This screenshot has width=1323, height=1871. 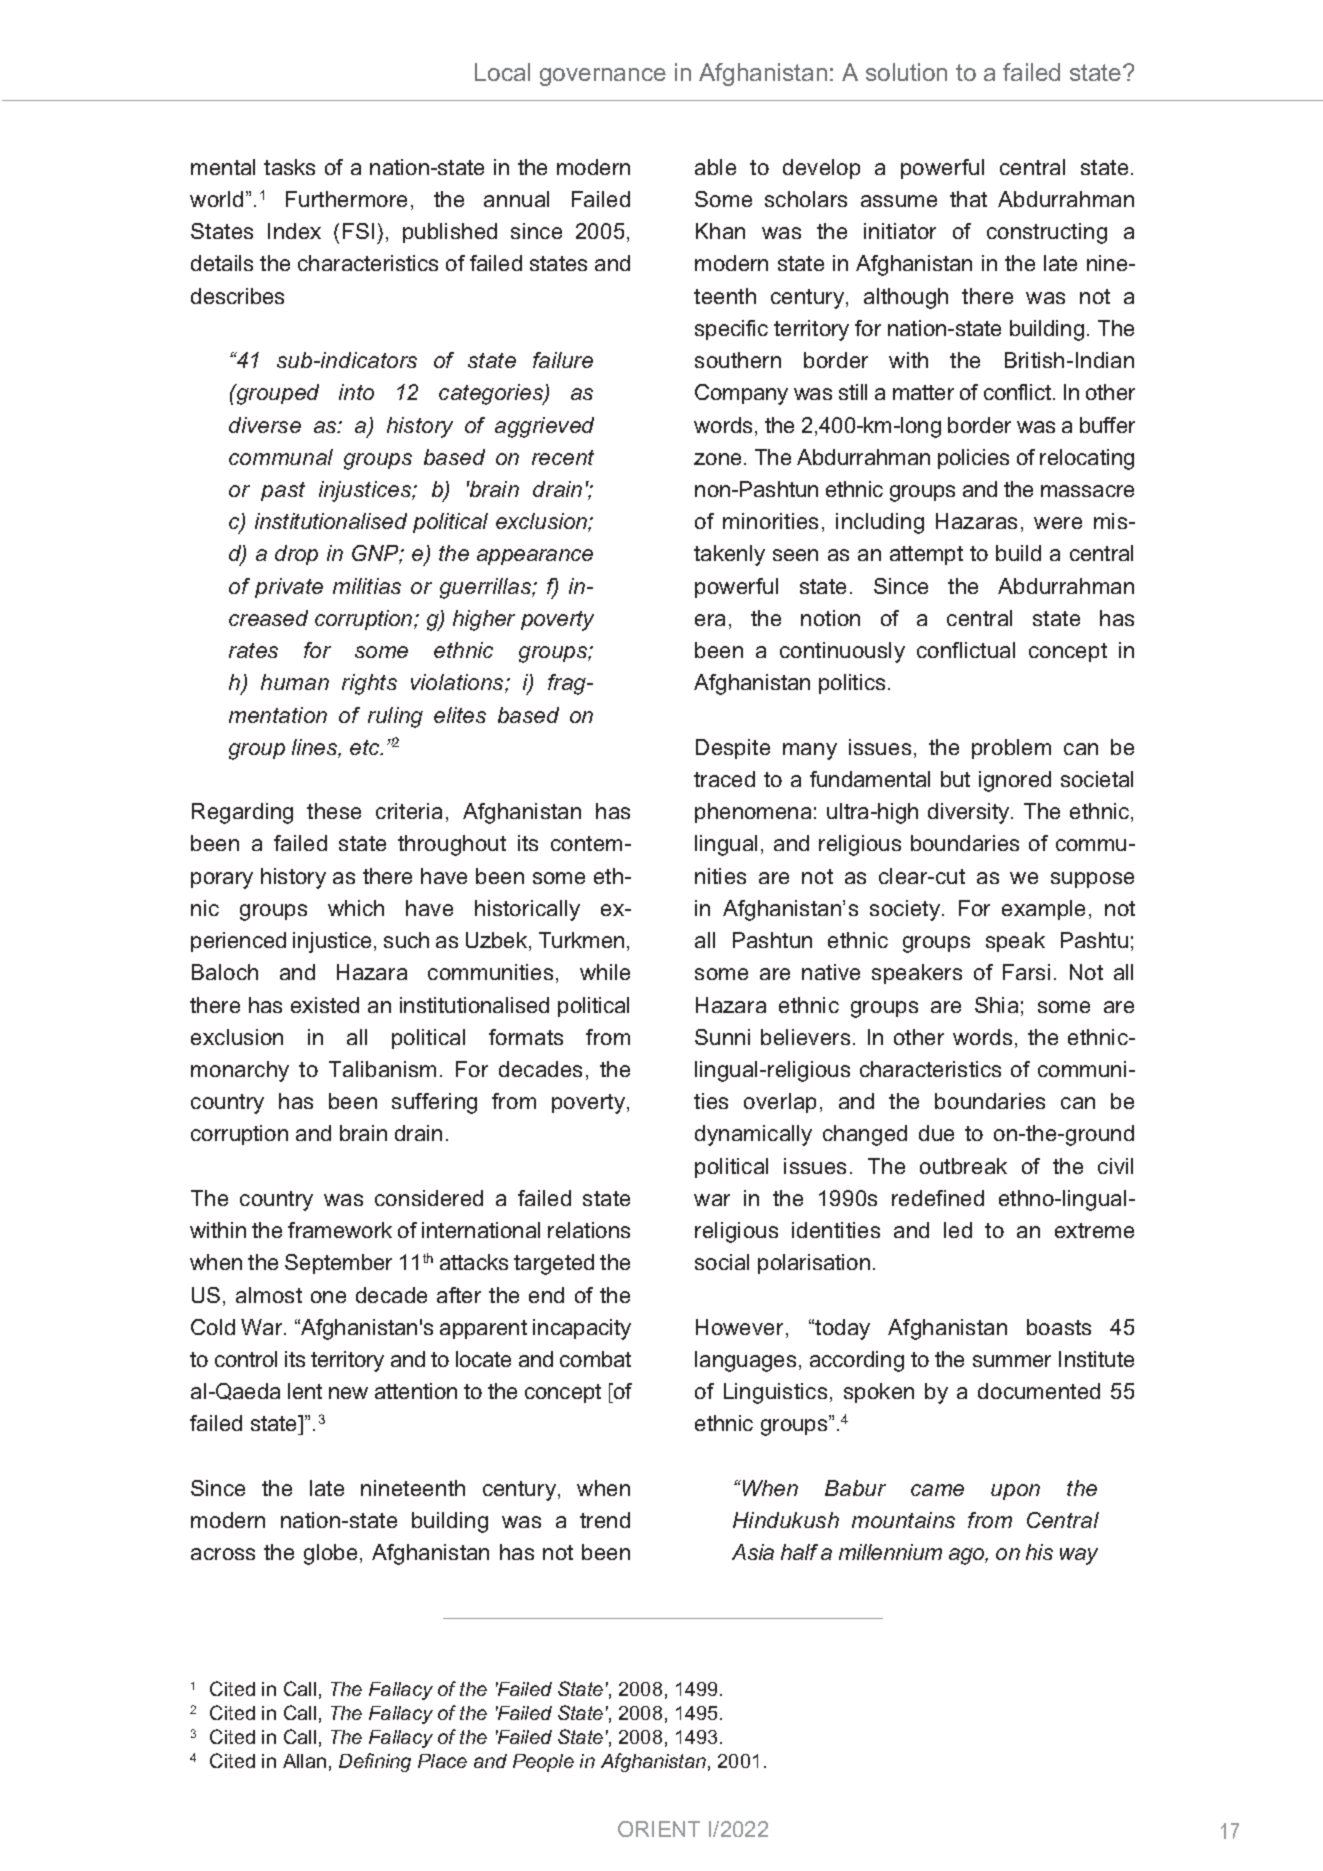 What do you see at coordinates (289, 167) in the screenshot?
I see `tasks` at bounding box center [289, 167].
